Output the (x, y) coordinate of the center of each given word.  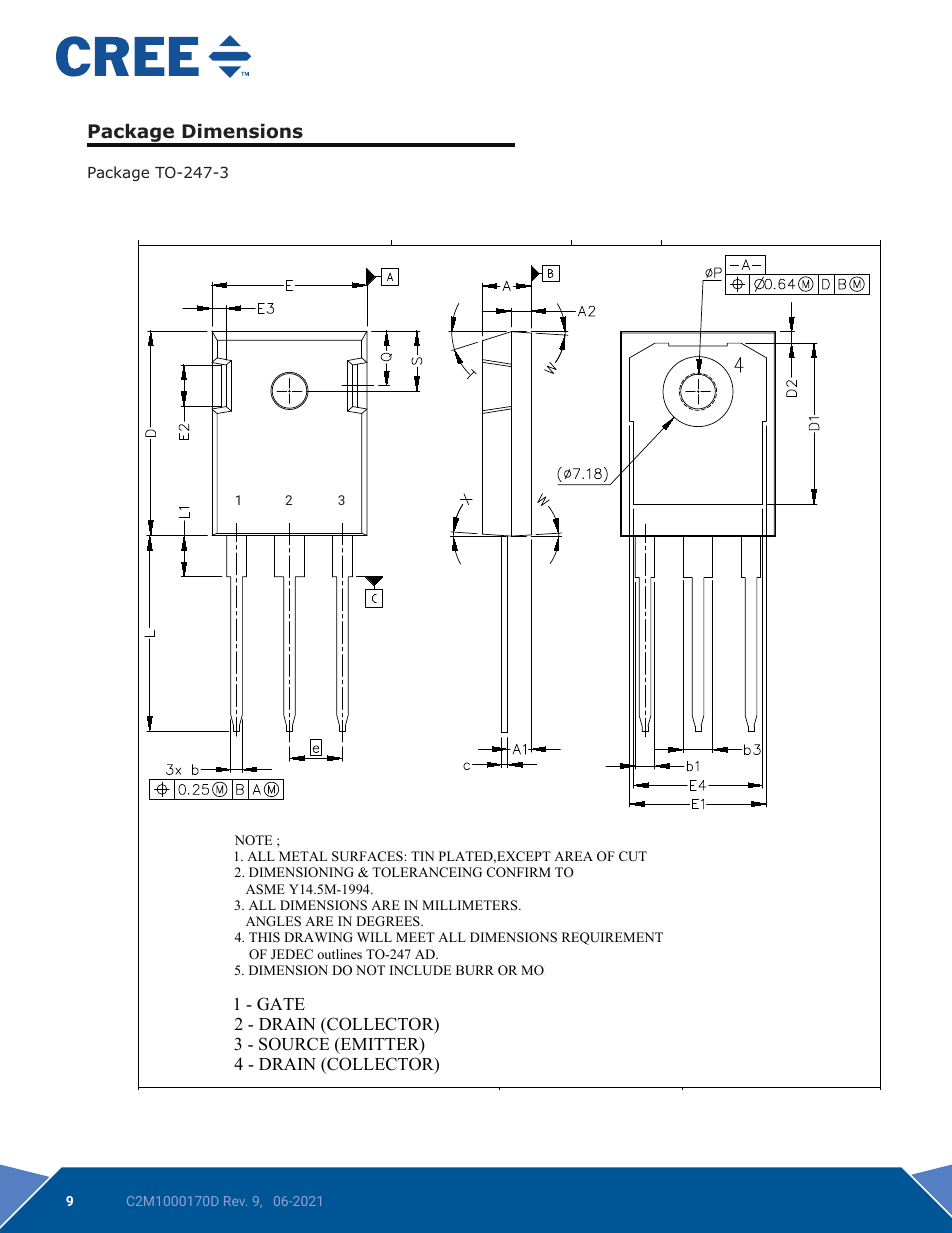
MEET (415, 937)
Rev (235, 1201)
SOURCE (294, 1044)
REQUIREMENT (612, 938)
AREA (573, 856)
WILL (374, 937)
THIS (264, 937)
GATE (281, 1004)
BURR (475, 970)
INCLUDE (420, 970)
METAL (303, 856)
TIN (422, 856)
